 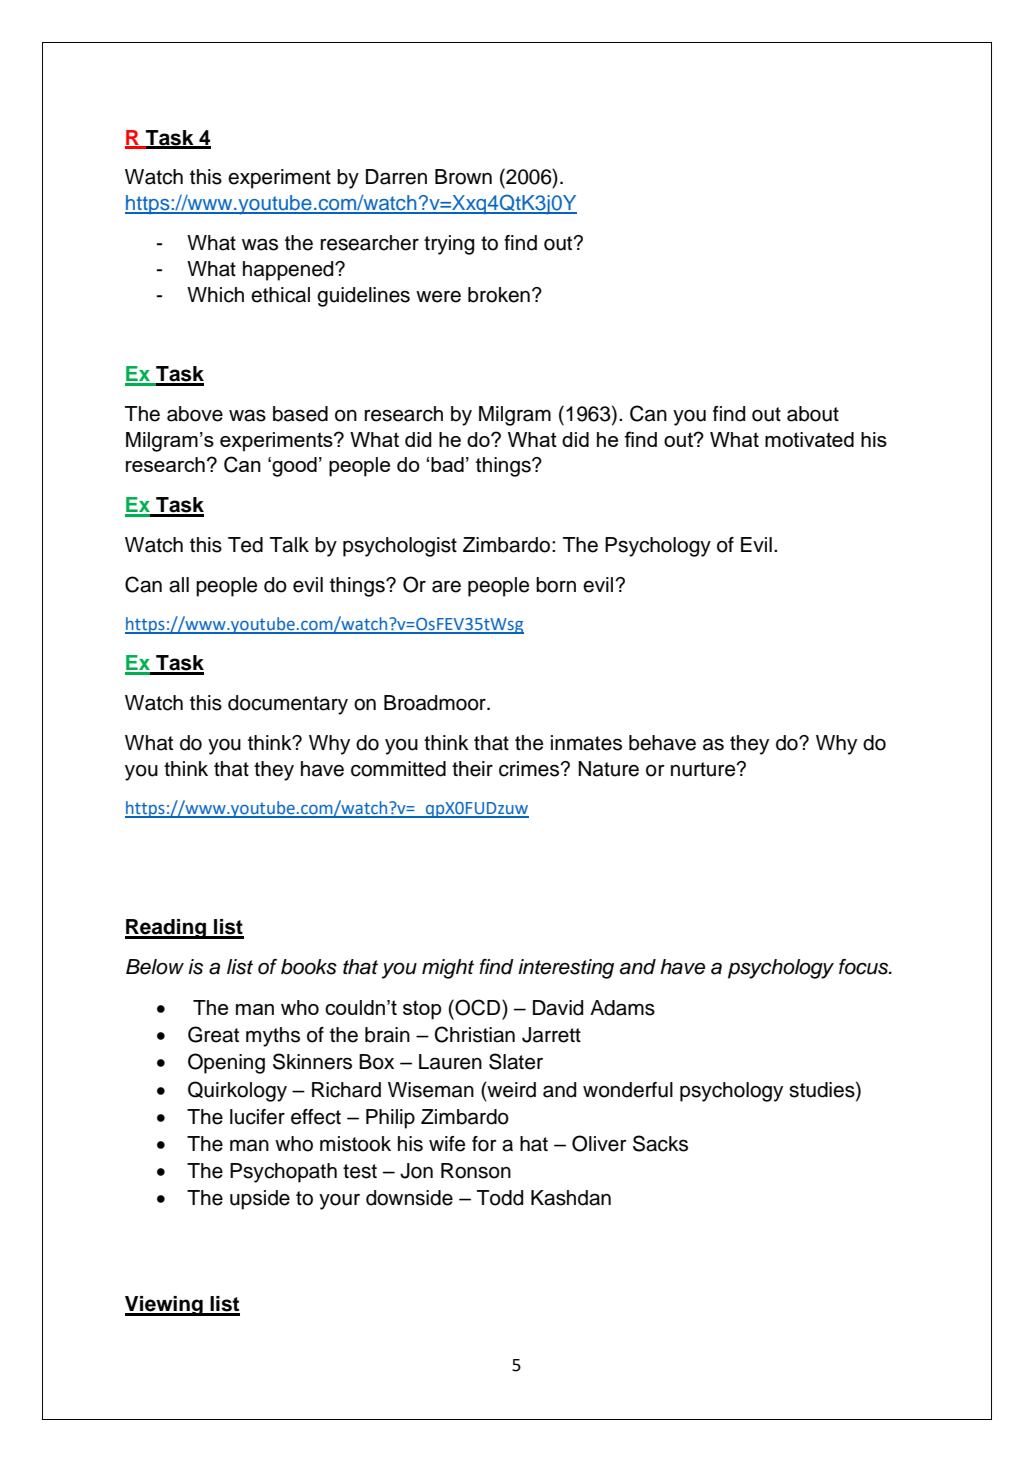 What do you see at coordinates (809, 439) in the document?
I see `motivated` at bounding box center [809, 439].
